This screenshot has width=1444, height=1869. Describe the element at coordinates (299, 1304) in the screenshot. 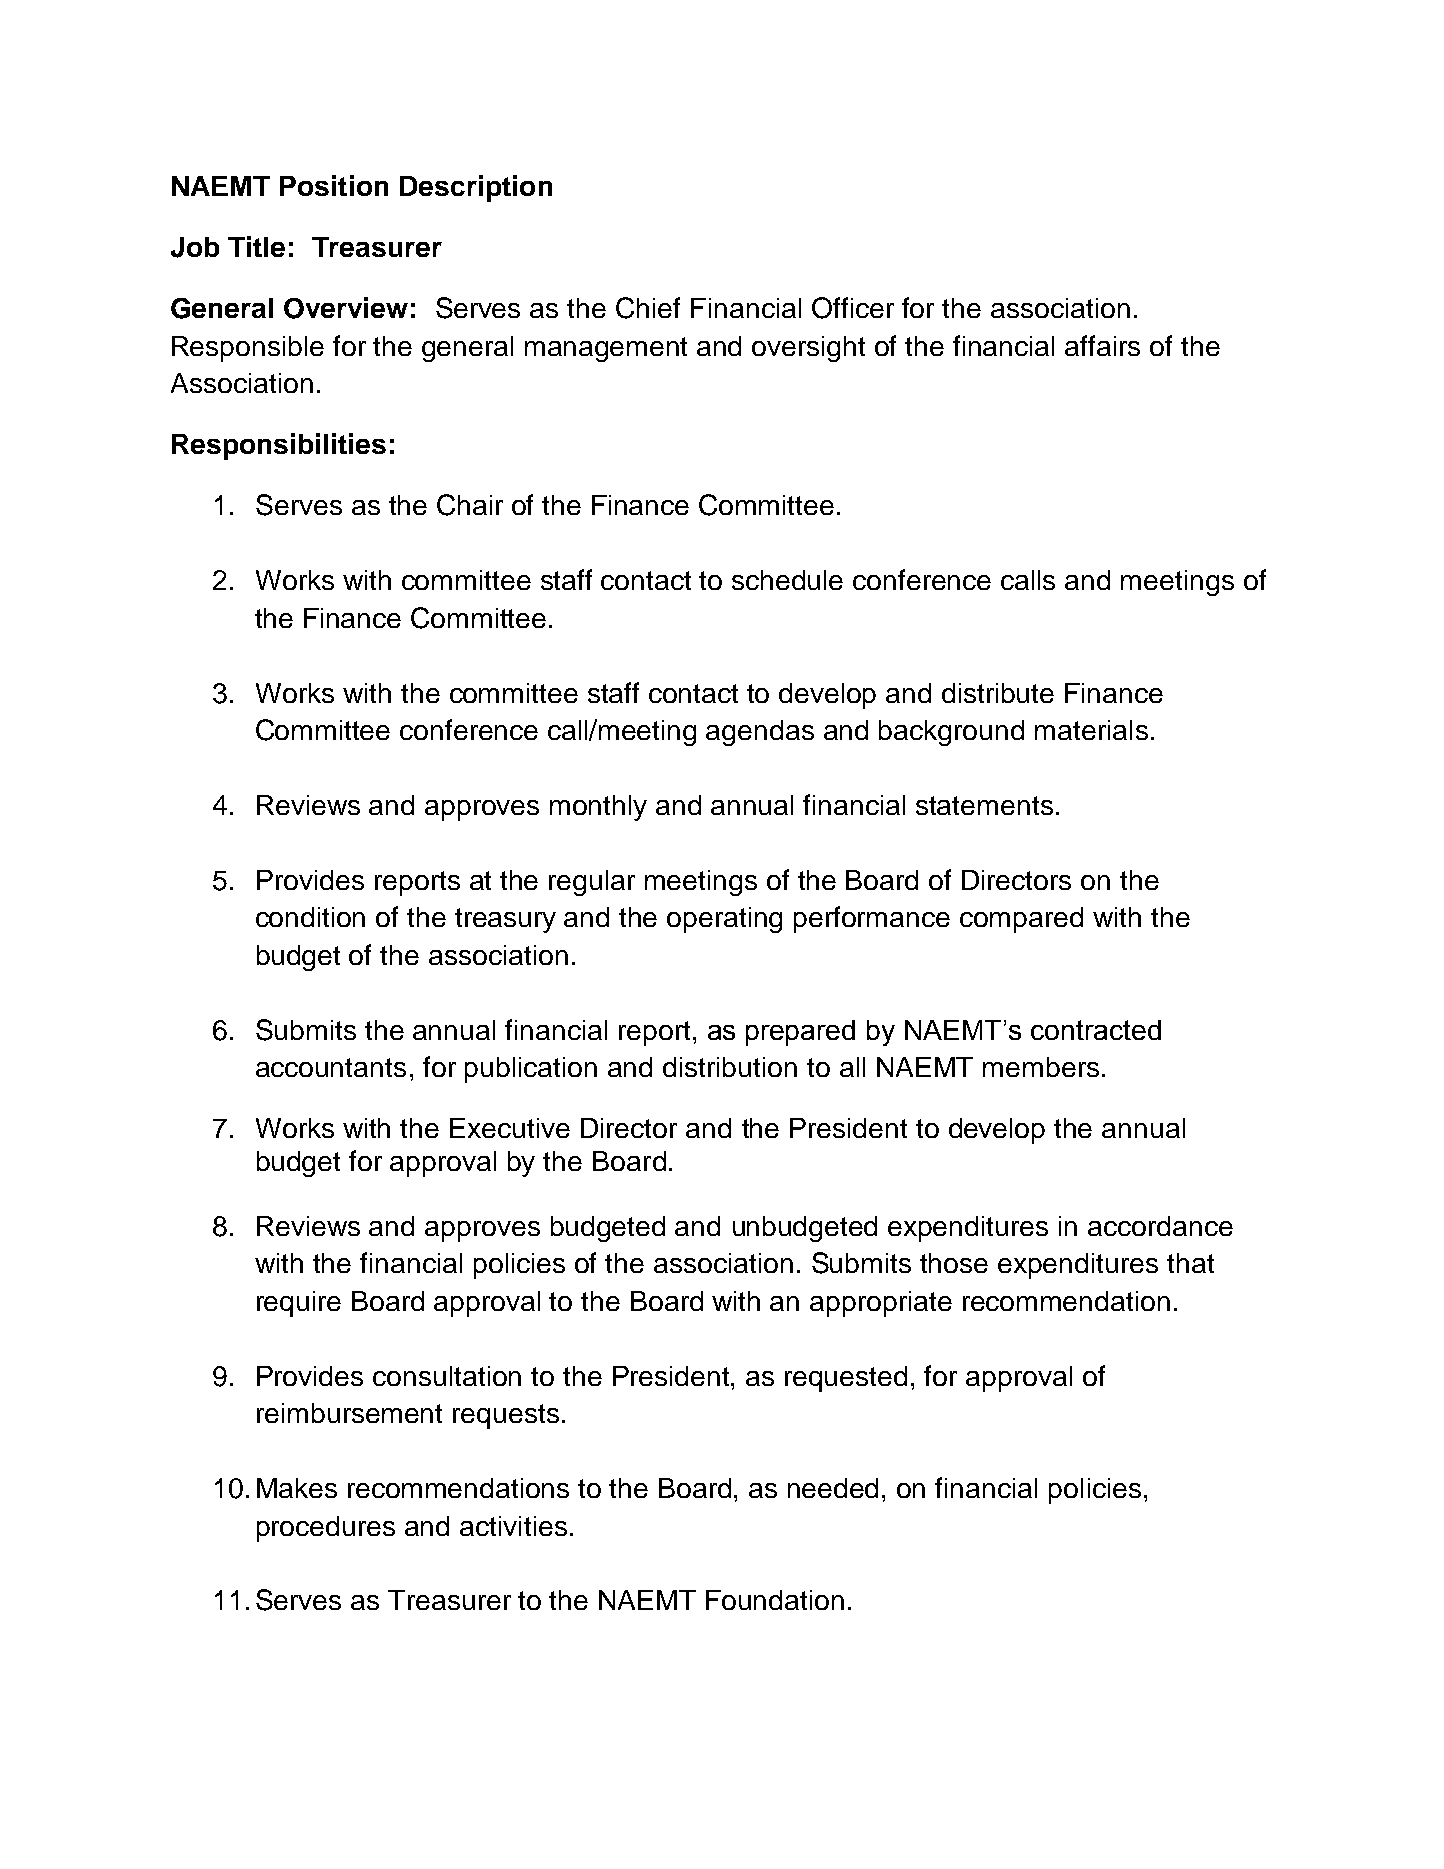

I see `require` at that location.
